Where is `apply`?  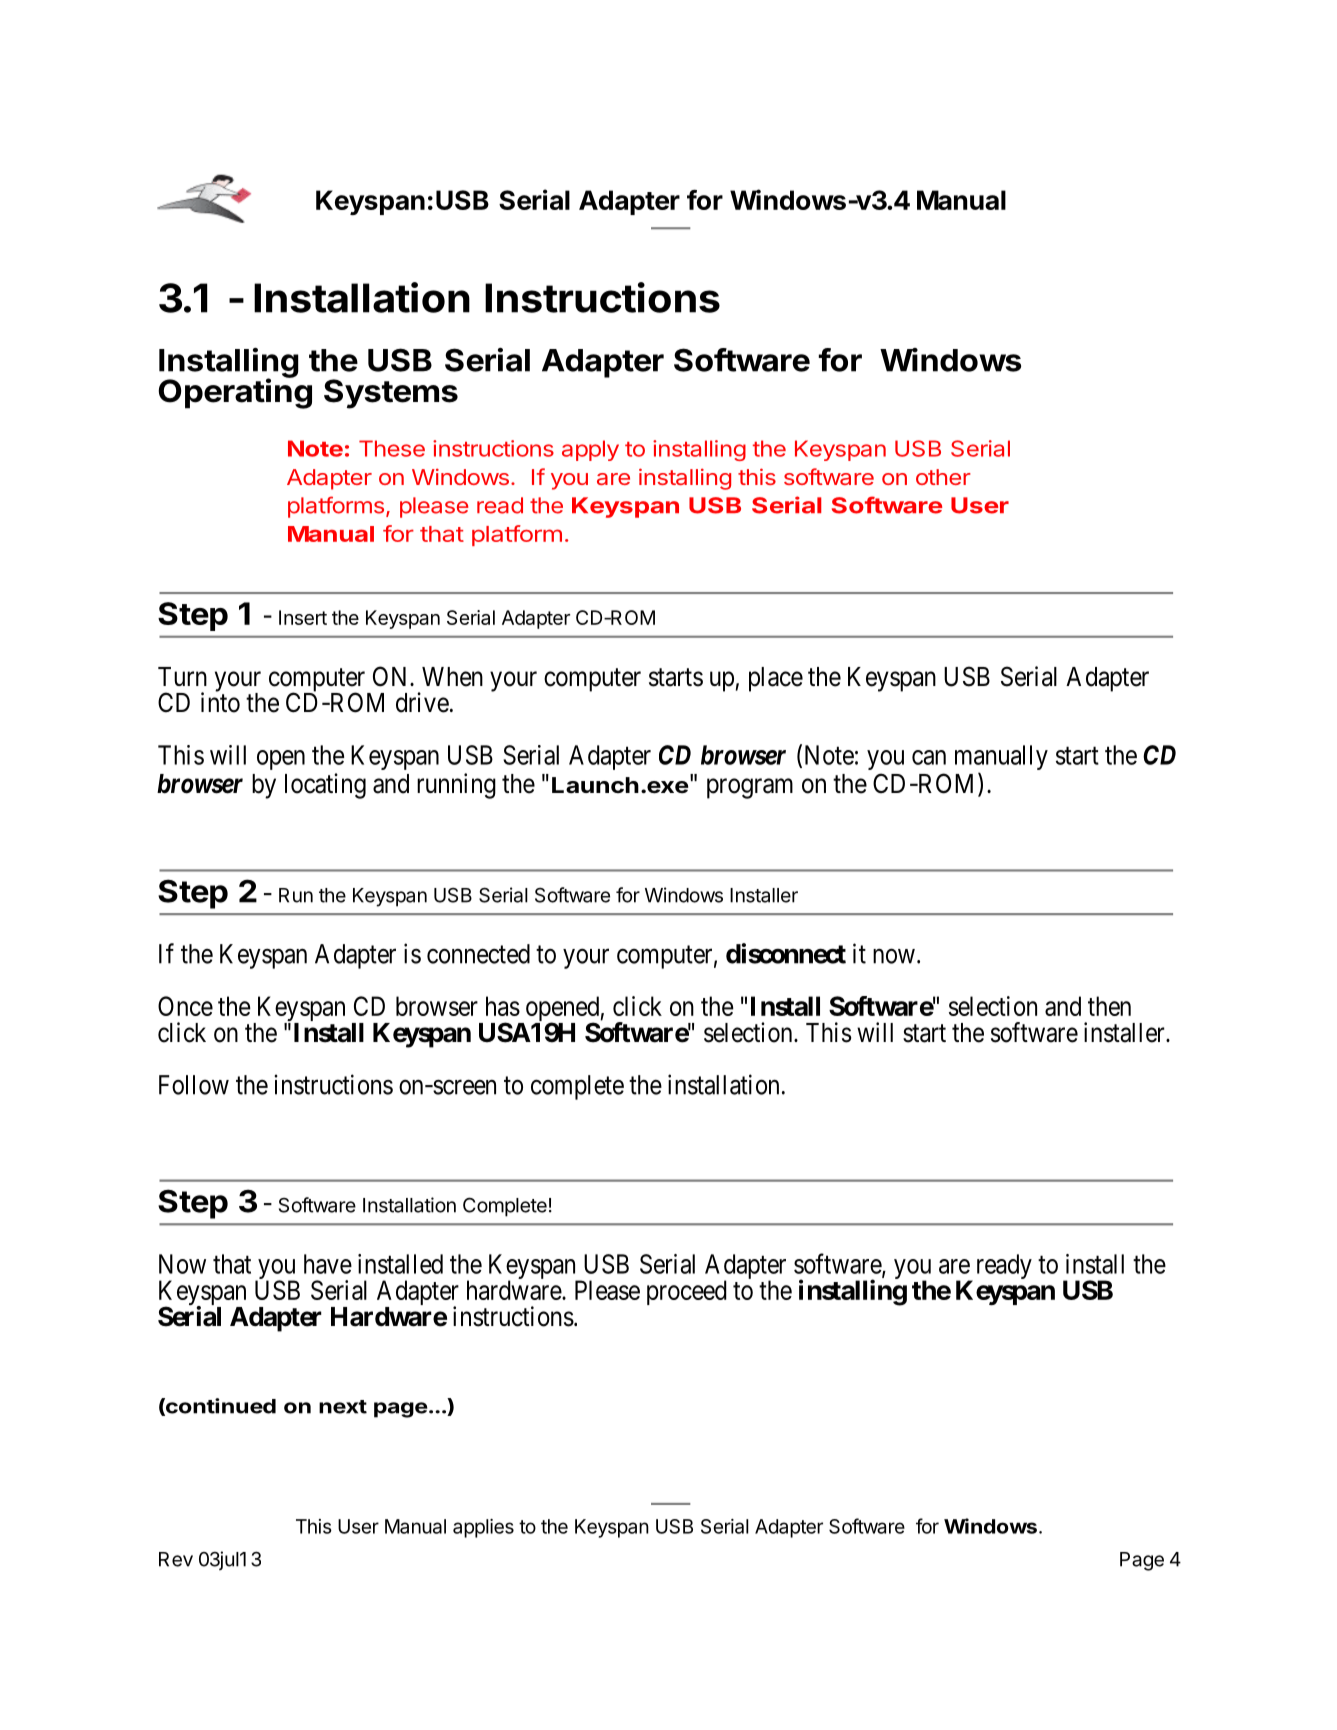
apply is located at coordinates (590, 450).
